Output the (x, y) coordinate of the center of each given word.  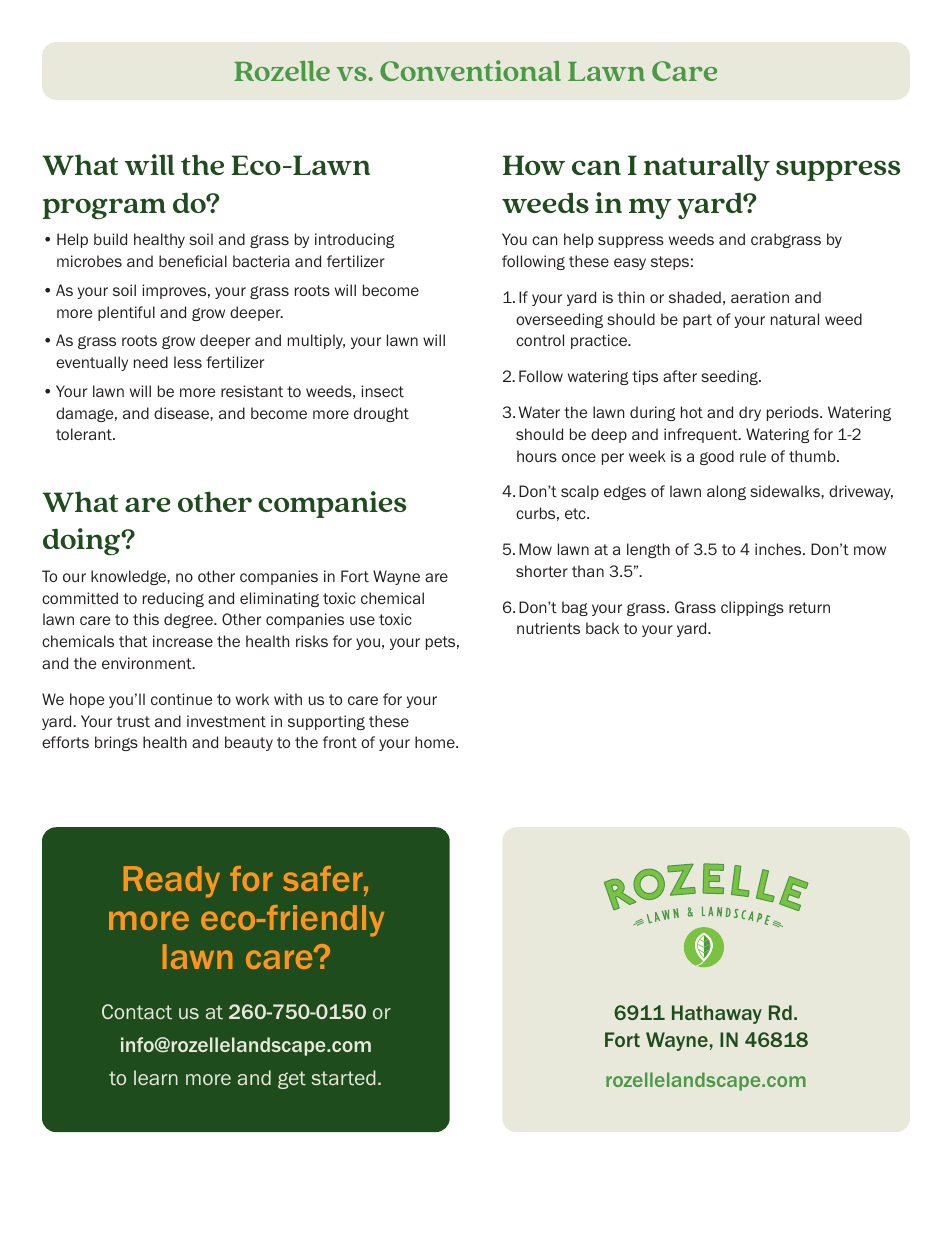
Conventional (470, 70)
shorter (542, 571)
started (343, 1078)
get (292, 1080)
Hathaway (717, 1014)
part (697, 321)
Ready (171, 882)
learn (156, 1077)
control (540, 340)
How (534, 165)
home (436, 742)
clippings (752, 608)
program (104, 209)
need (151, 362)
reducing (173, 599)
